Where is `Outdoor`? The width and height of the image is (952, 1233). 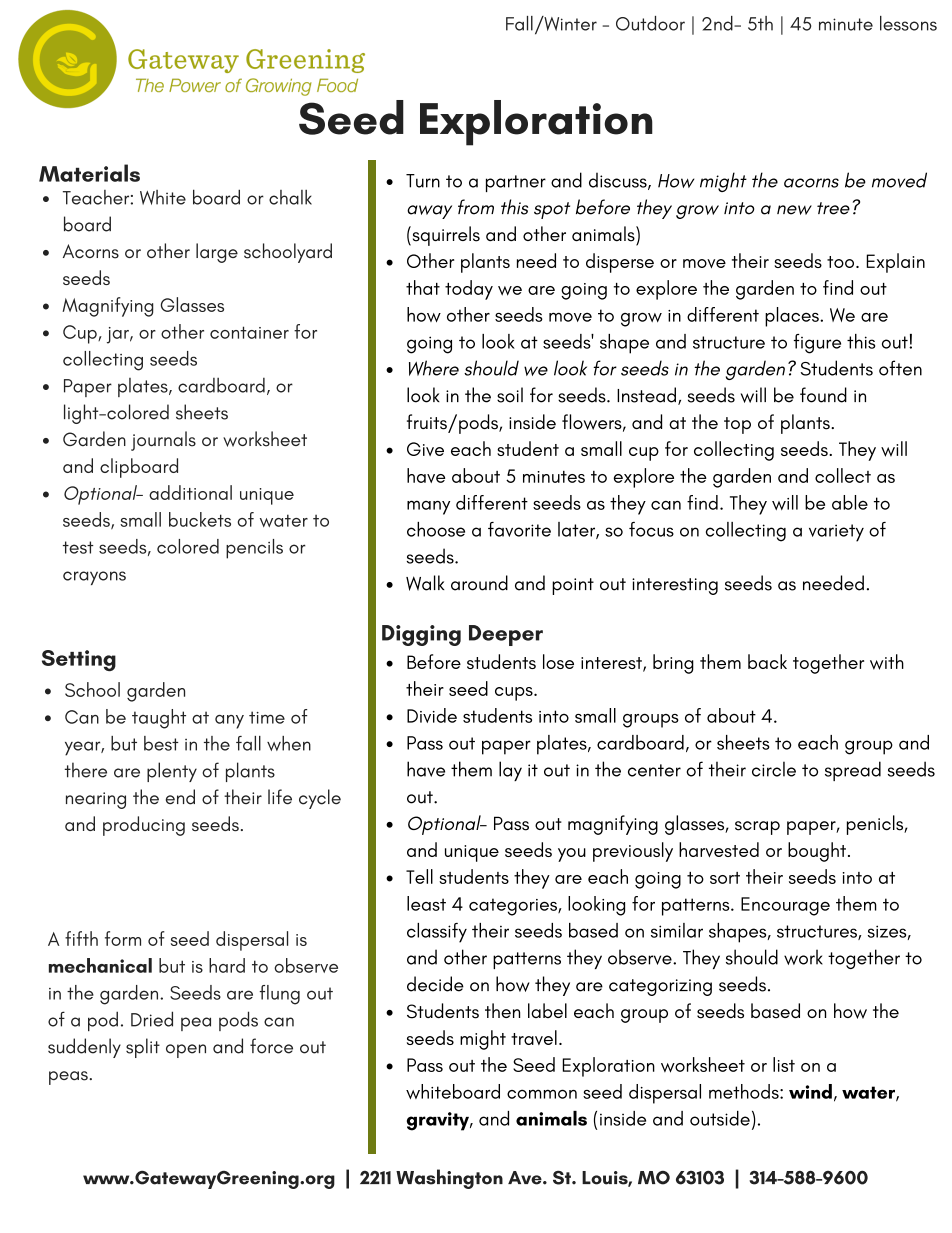 Outdoor is located at coordinates (650, 23).
